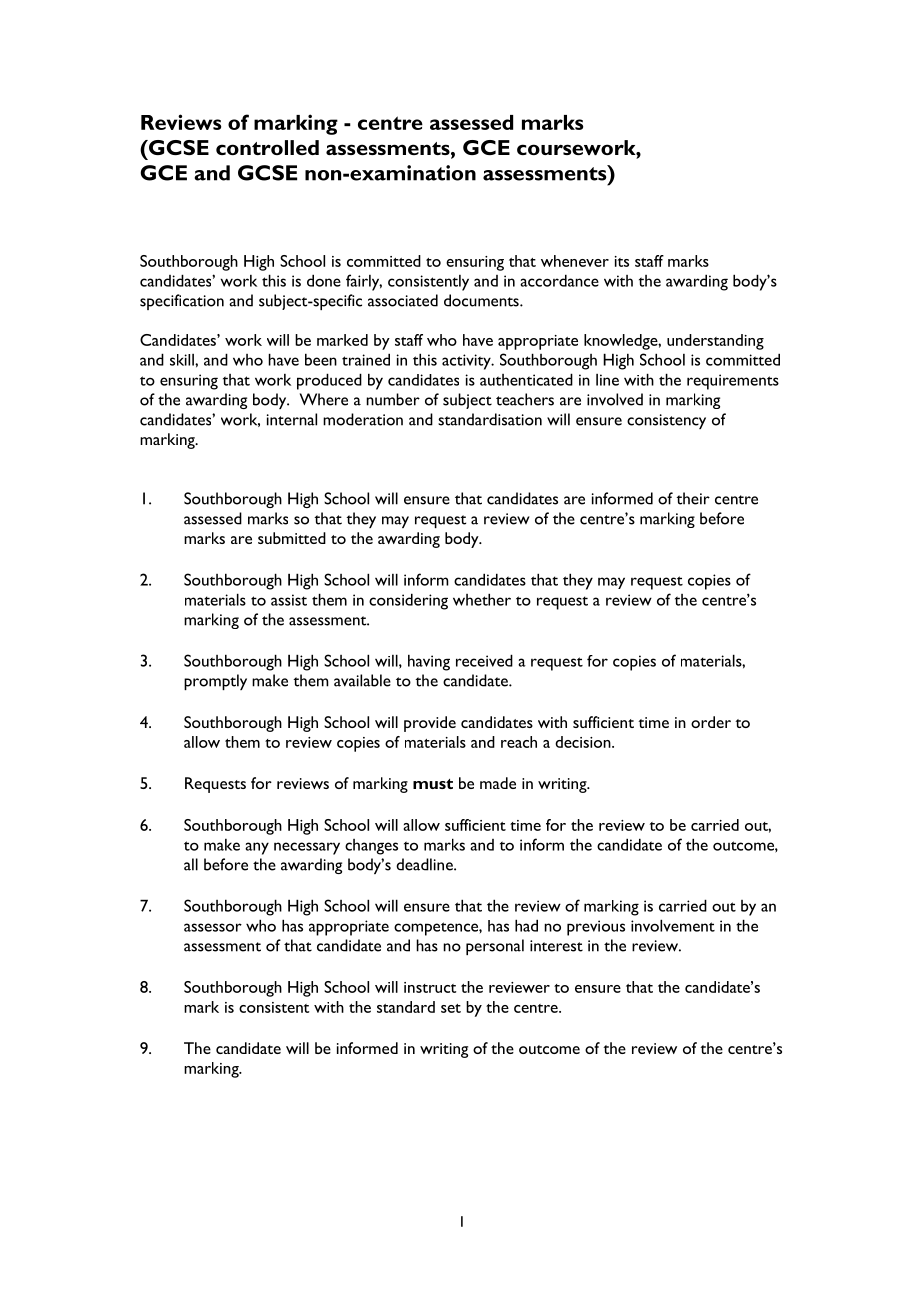  What do you see at coordinates (622, 261) in the screenshot?
I see `its` at bounding box center [622, 261].
